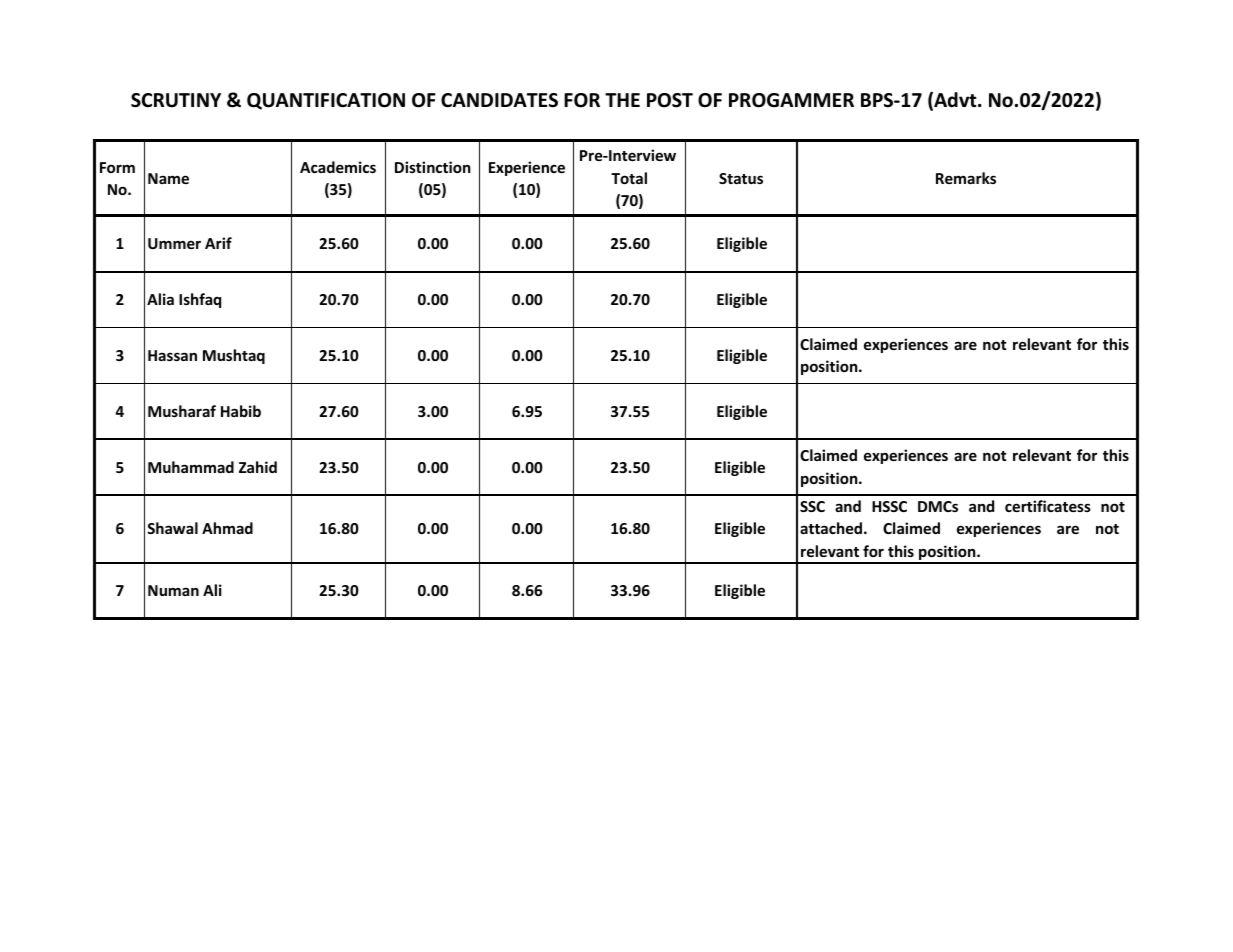 This screenshot has width=1233, height=952. What do you see at coordinates (191, 467) in the screenshot?
I see `Muhammad` at bounding box center [191, 467].
